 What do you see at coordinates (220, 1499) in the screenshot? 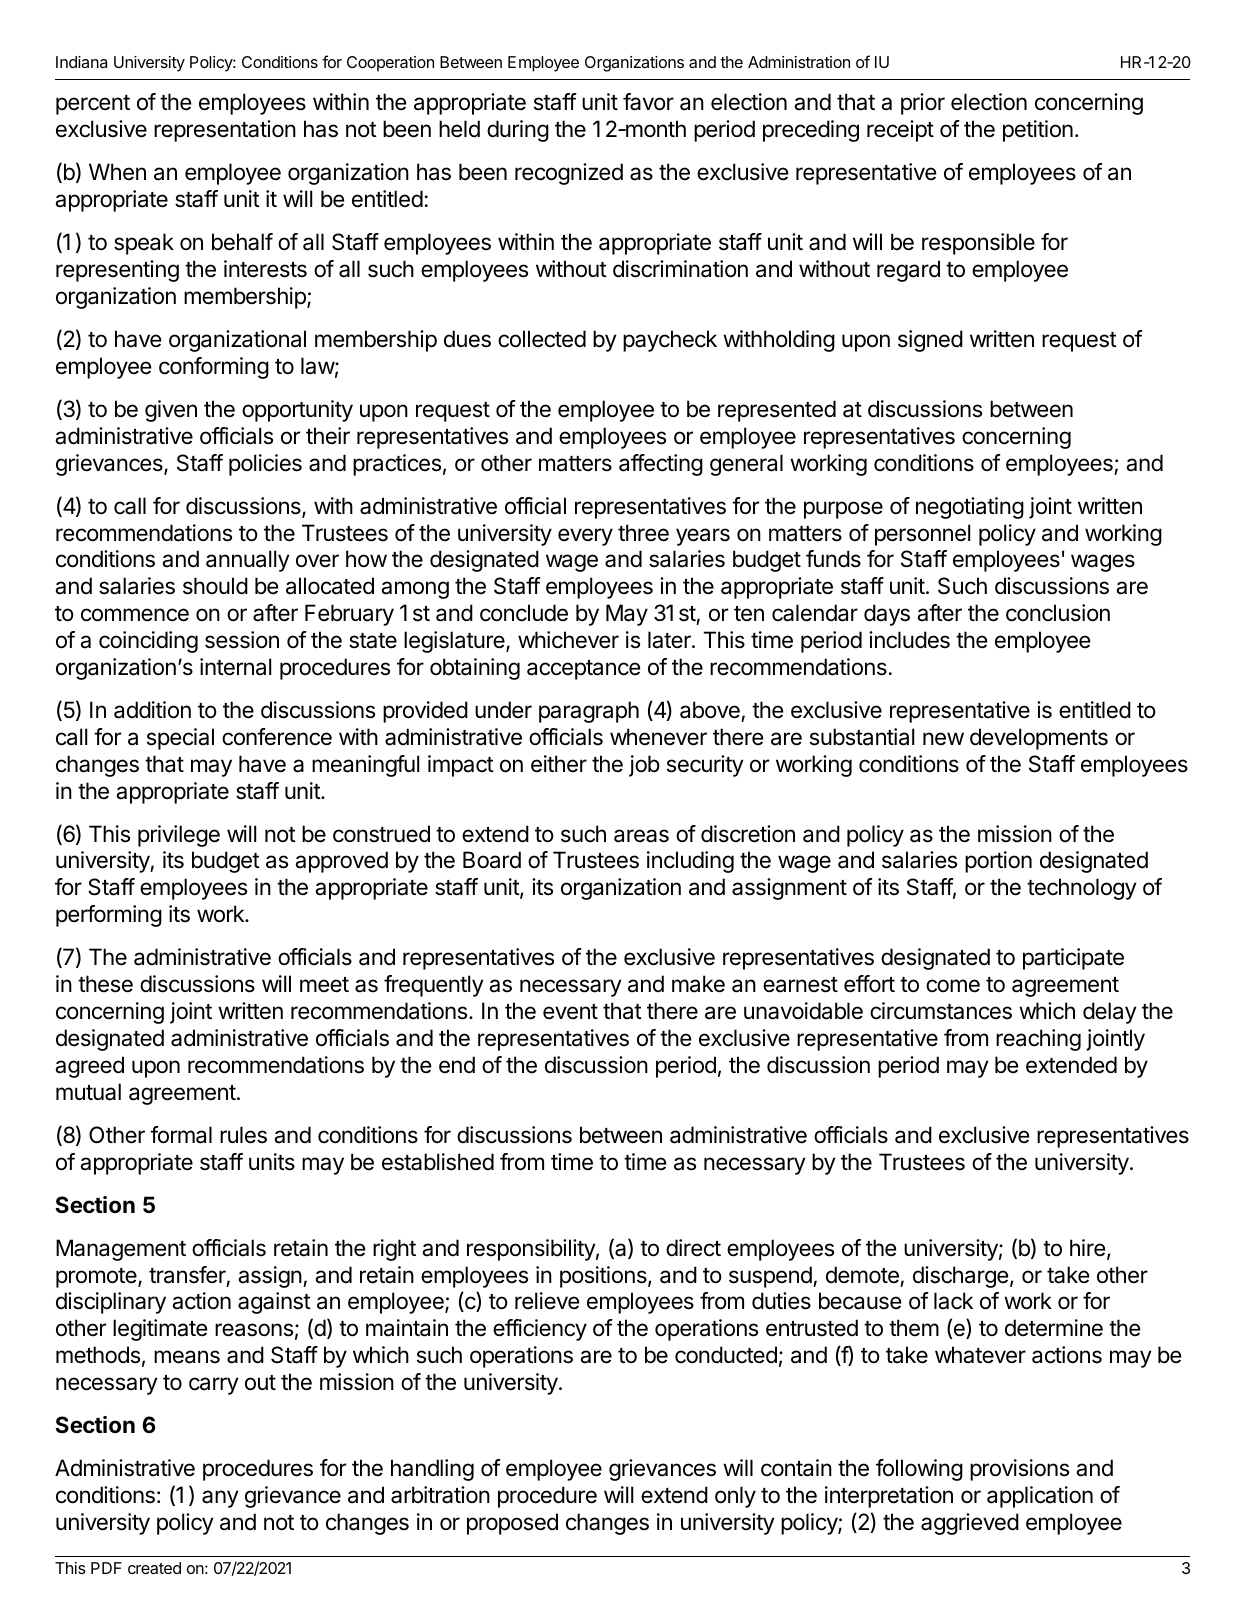
I see `any` at bounding box center [220, 1499].
